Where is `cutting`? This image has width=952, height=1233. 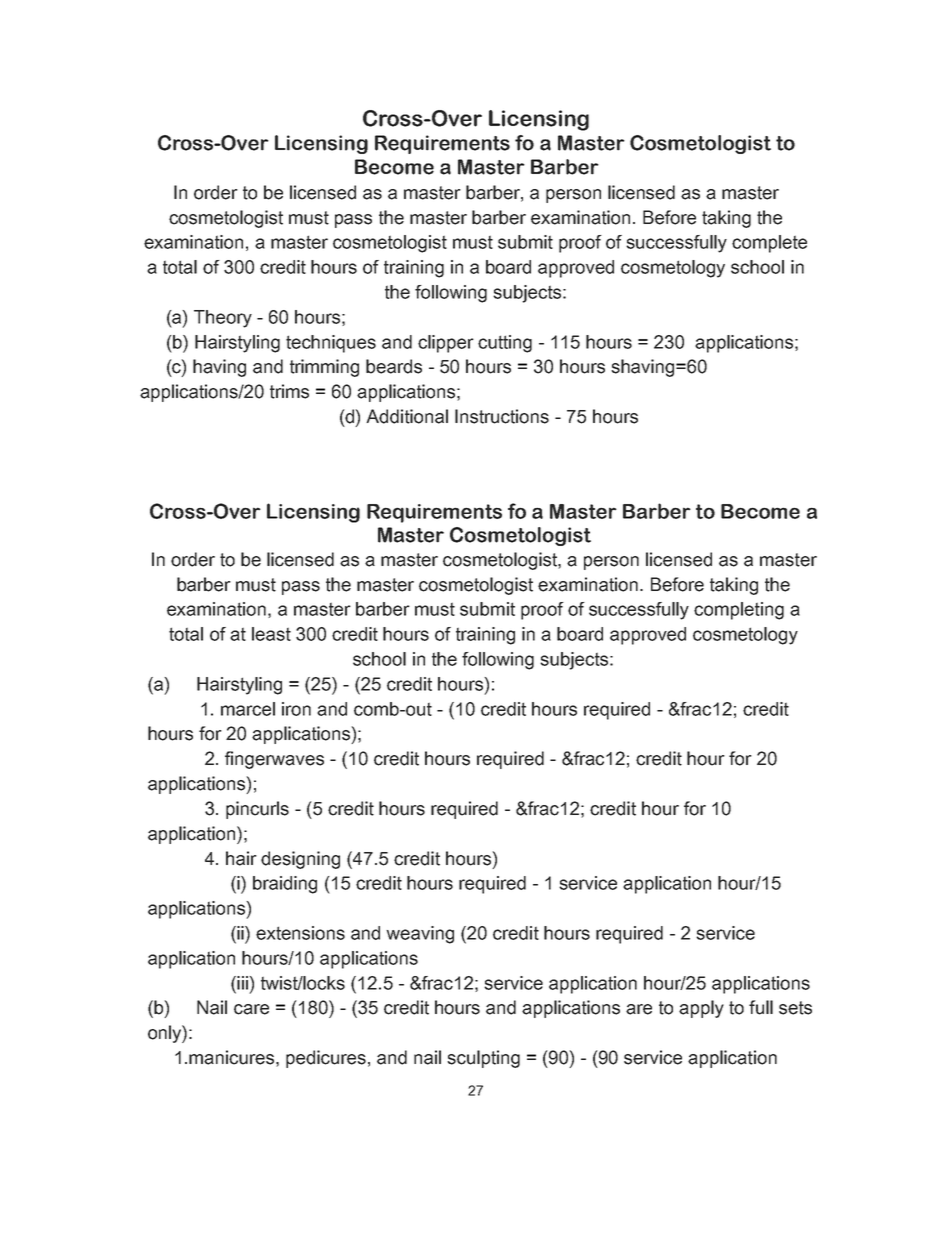
cutting is located at coordinates (505, 344).
